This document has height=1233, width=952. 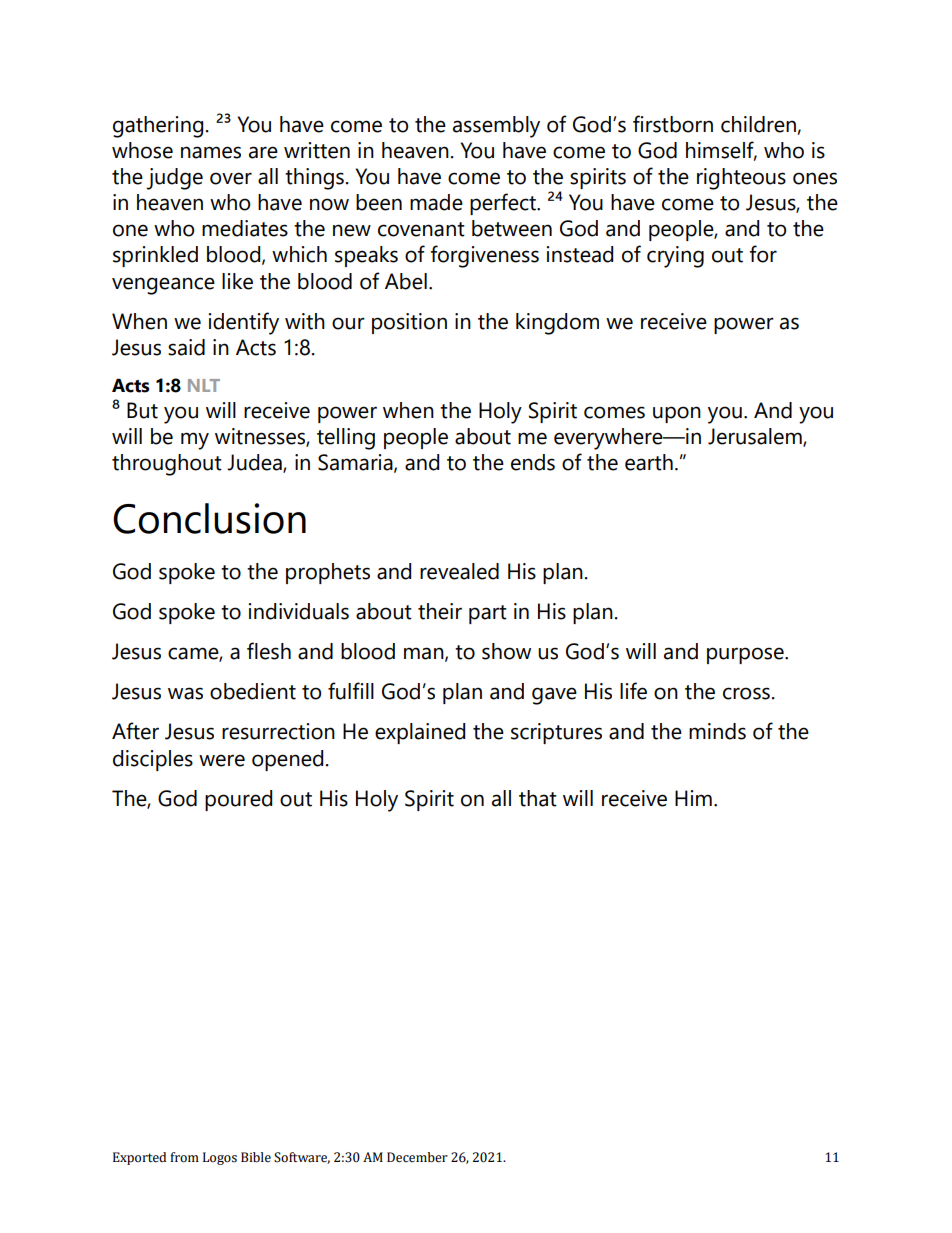 What do you see at coordinates (409, 323) in the document?
I see `position` at bounding box center [409, 323].
